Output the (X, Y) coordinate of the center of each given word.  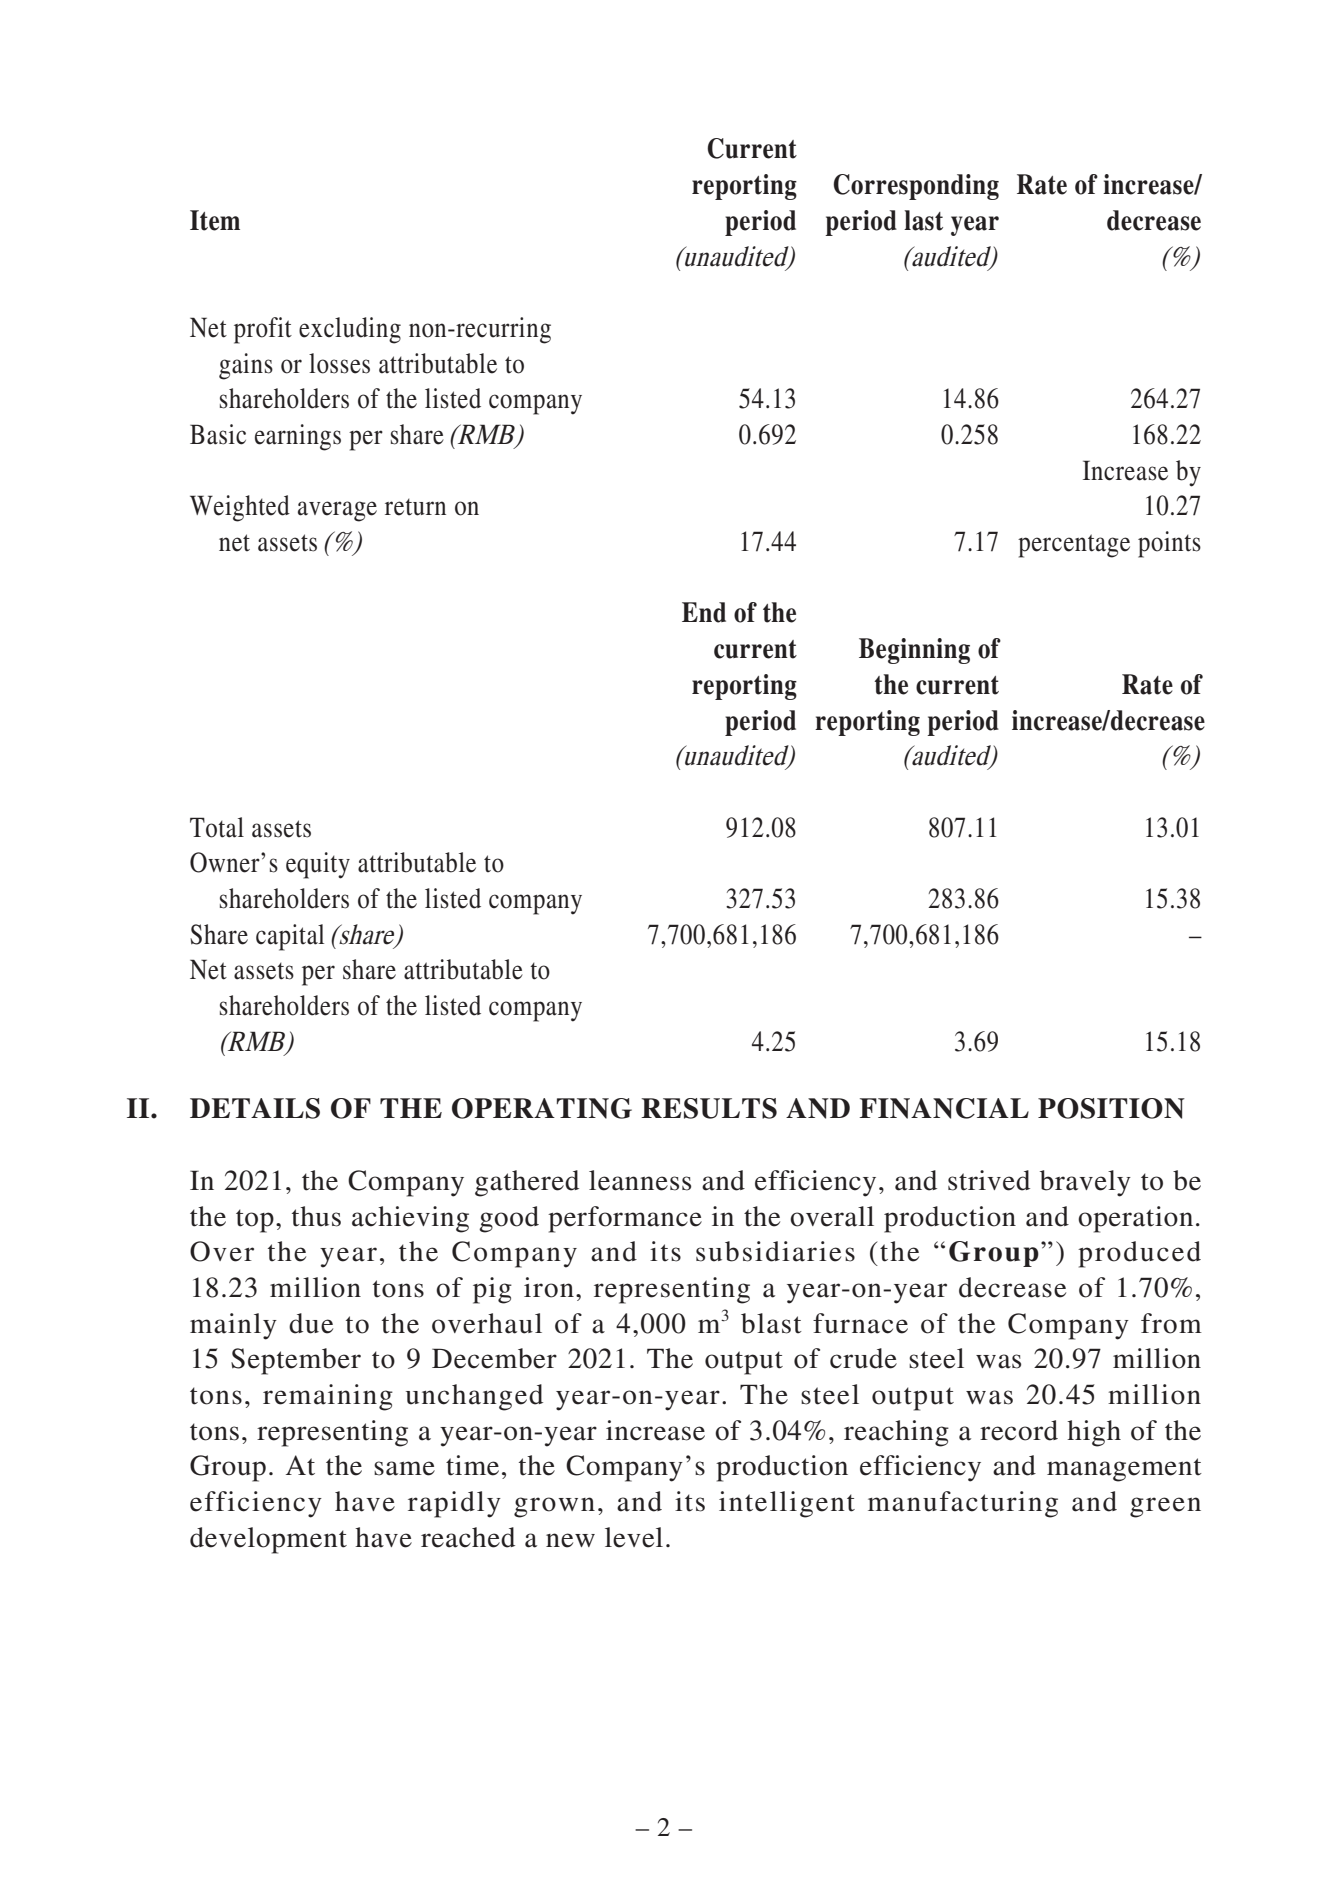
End (704, 612)
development (268, 1540)
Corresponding (916, 187)
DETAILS (255, 1108)
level (634, 1537)
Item (215, 220)
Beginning (914, 651)
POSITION (1111, 1108)
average (337, 511)
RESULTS (709, 1108)
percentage (1074, 546)
